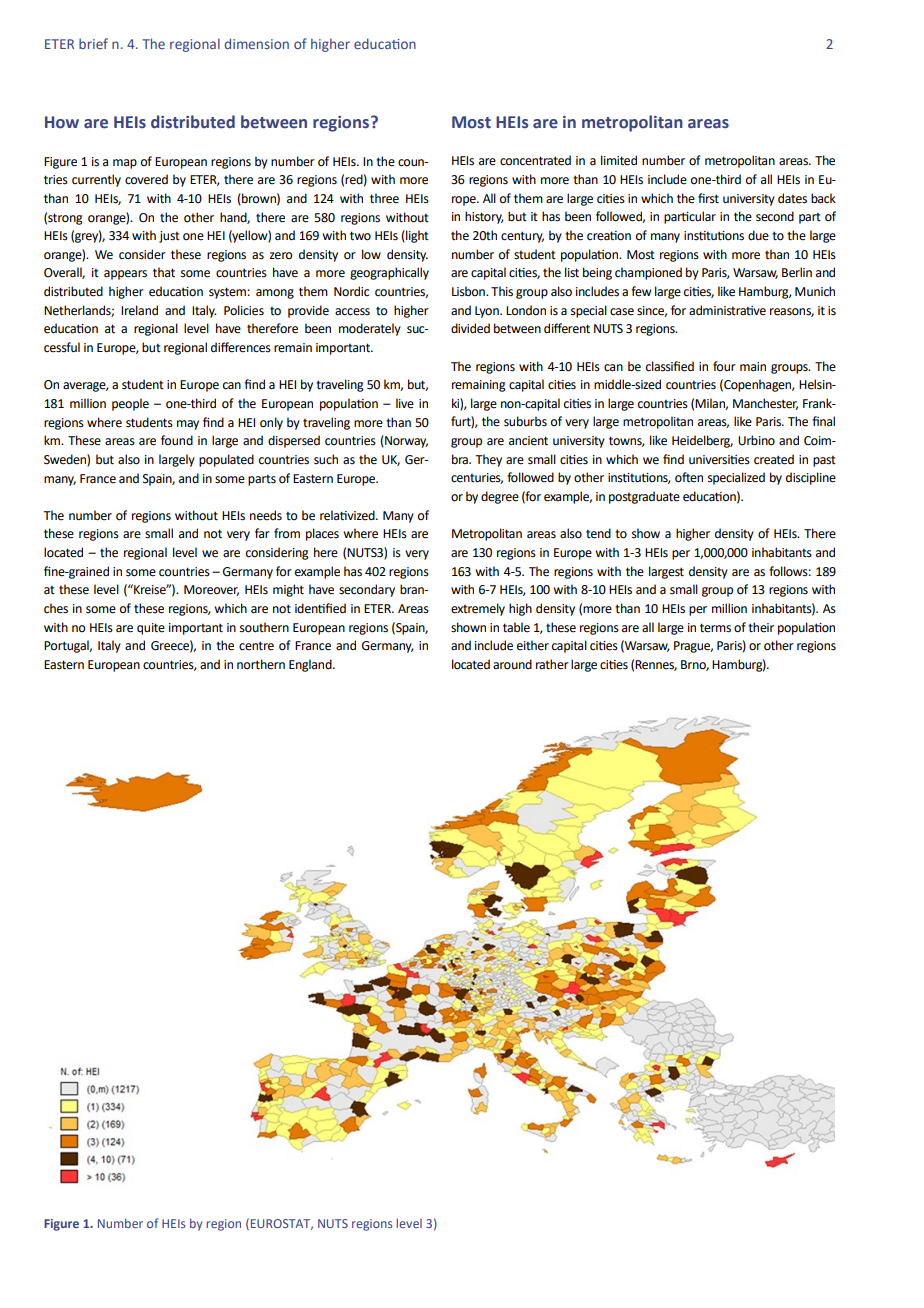 The height and width of the document is (1308, 924). Describe the element at coordinates (724, 366) in the document. I see `four` at that location.
